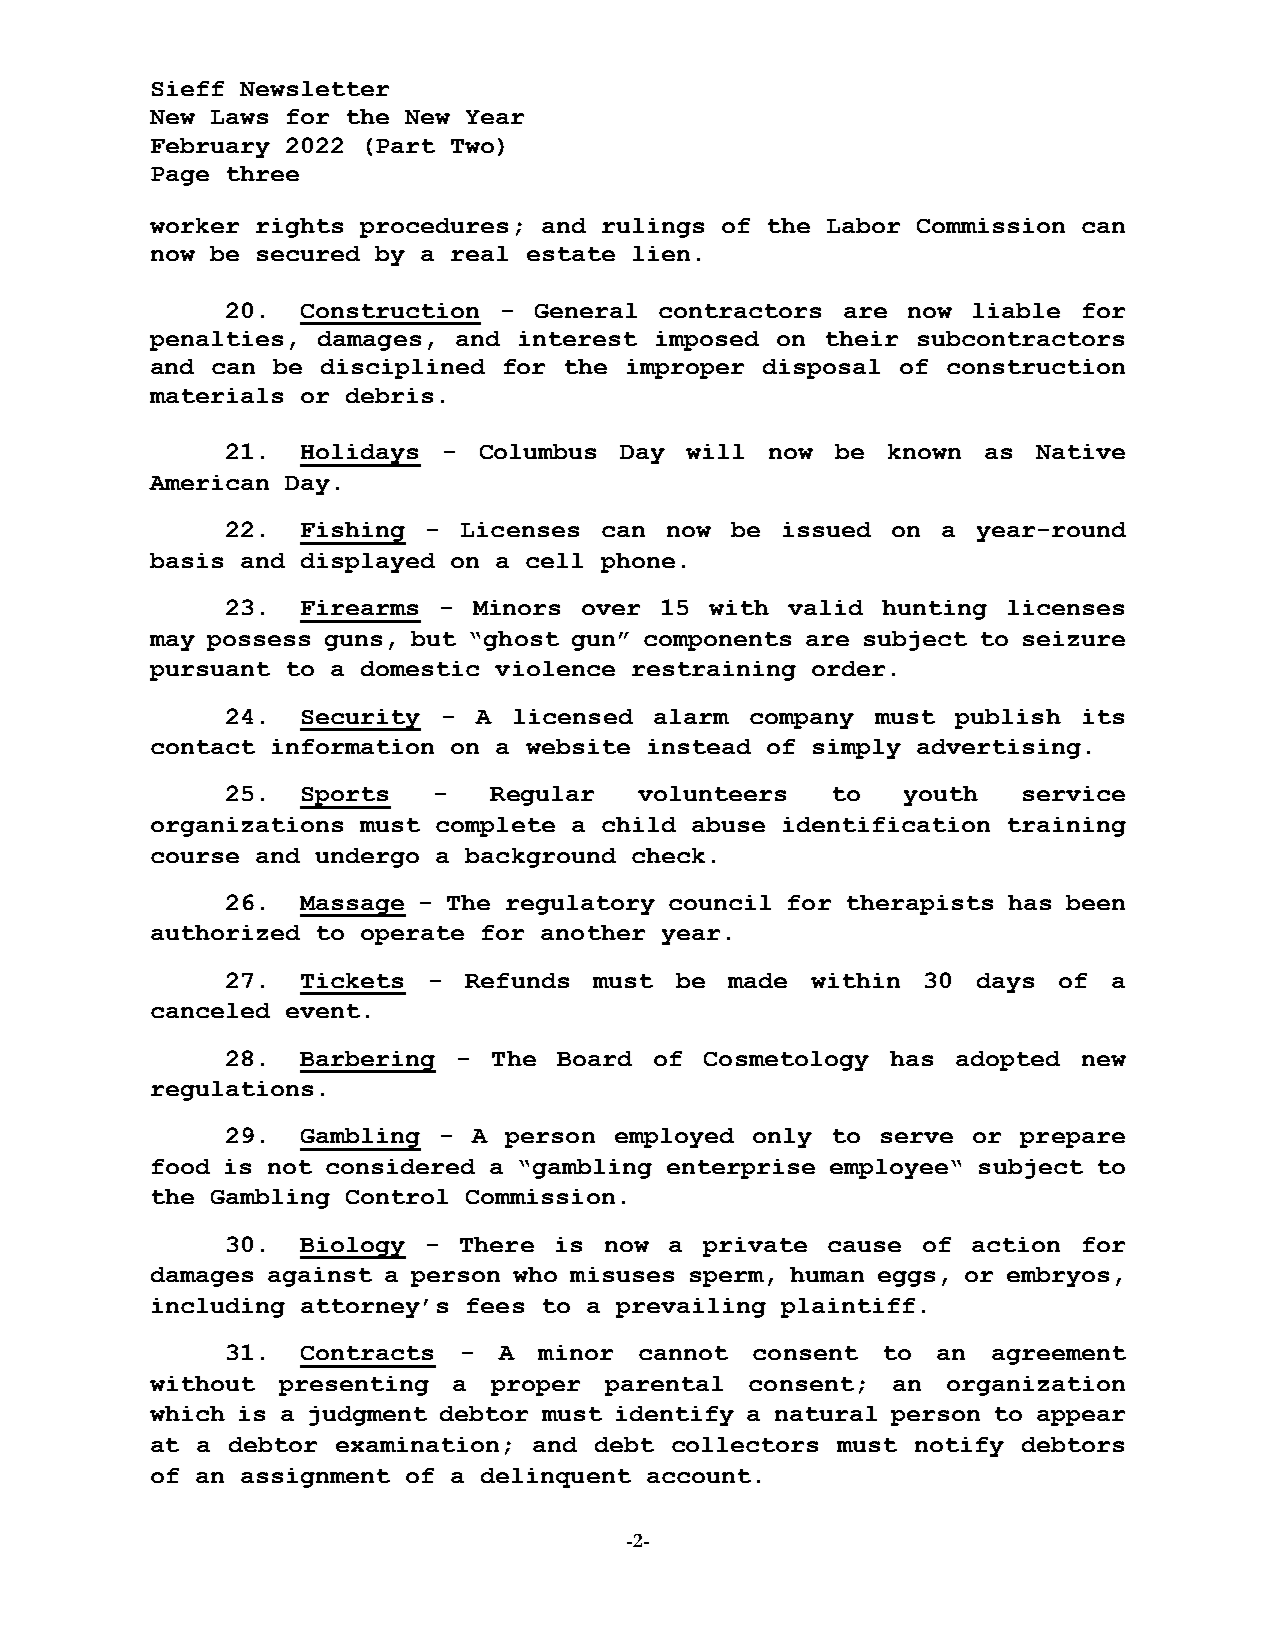 Image resolution: width=1276 pixels, height=1651 pixels. What do you see at coordinates (920, 905) in the screenshot?
I see `therapists` at bounding box center [920, 905].
